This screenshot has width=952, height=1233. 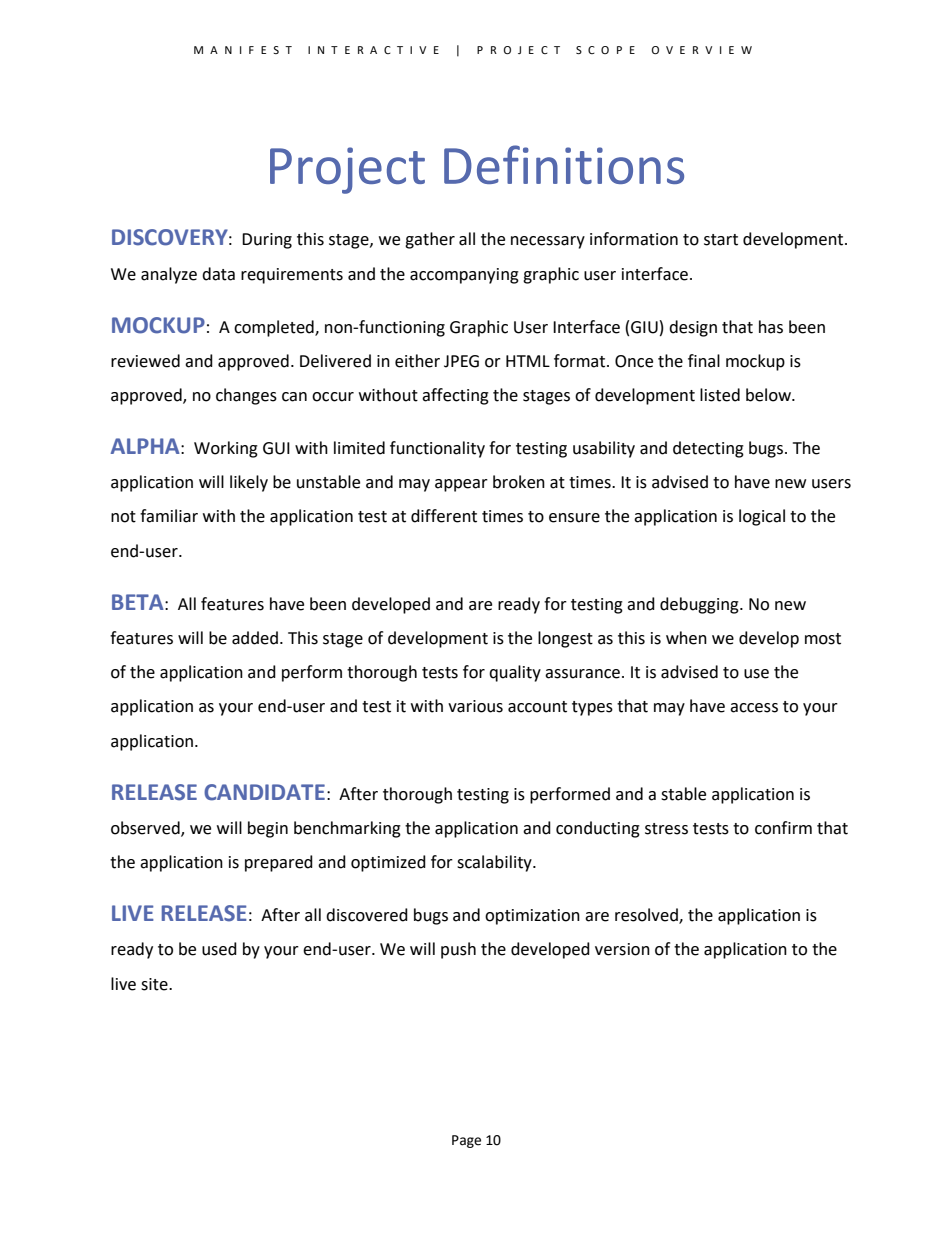 What do you see at coordinates (783, 828) in the screenshot?
I see `confirm` at bounding box center [783, 828].
